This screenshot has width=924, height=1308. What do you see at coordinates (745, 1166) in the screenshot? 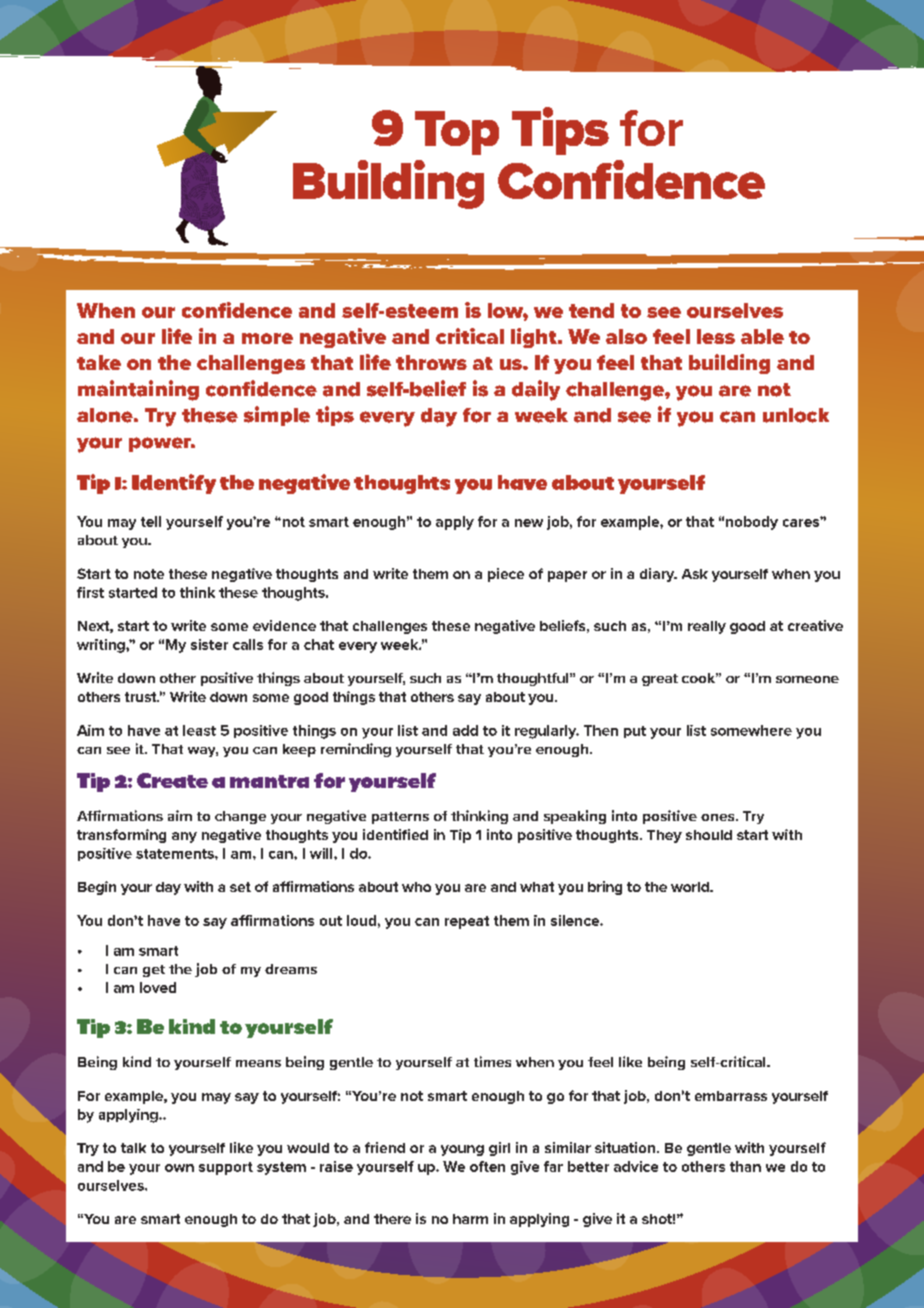
I see `than` at bounding box center [745, 1166].
